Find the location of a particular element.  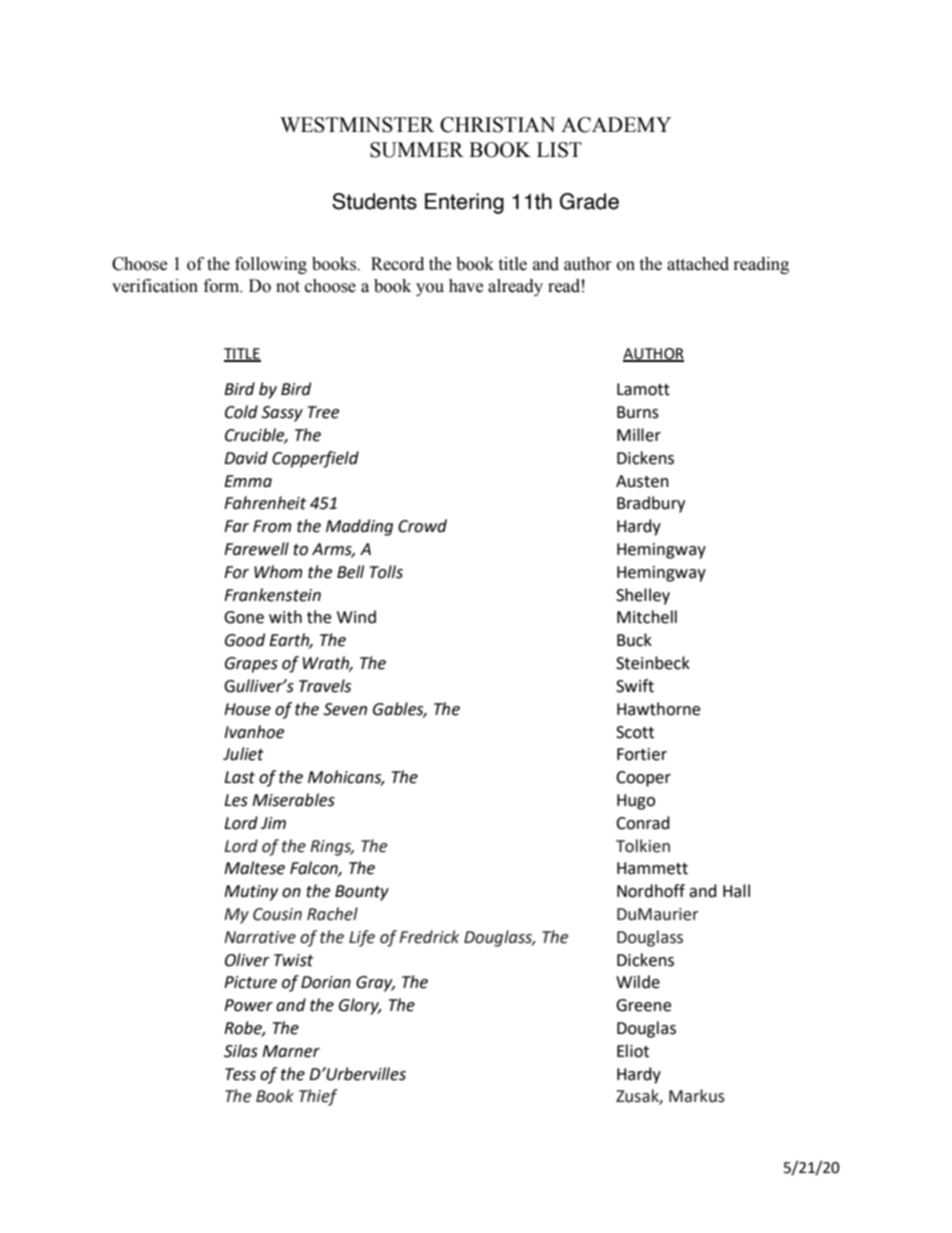

Glory is located at coordinates (360, 1006).
